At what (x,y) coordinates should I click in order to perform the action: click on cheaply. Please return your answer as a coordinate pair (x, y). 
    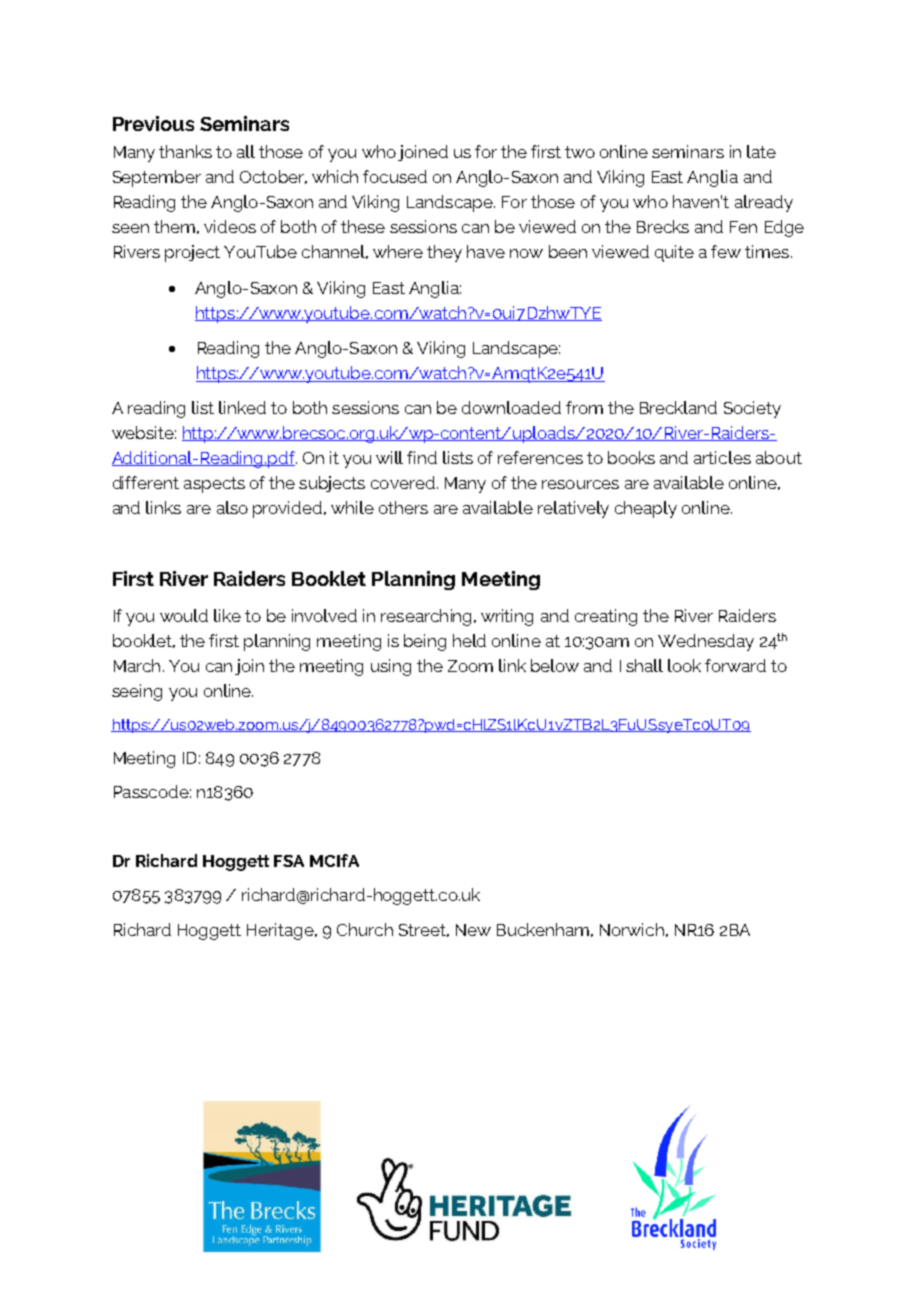
    Looking at the image, I should click on (646, 509).
